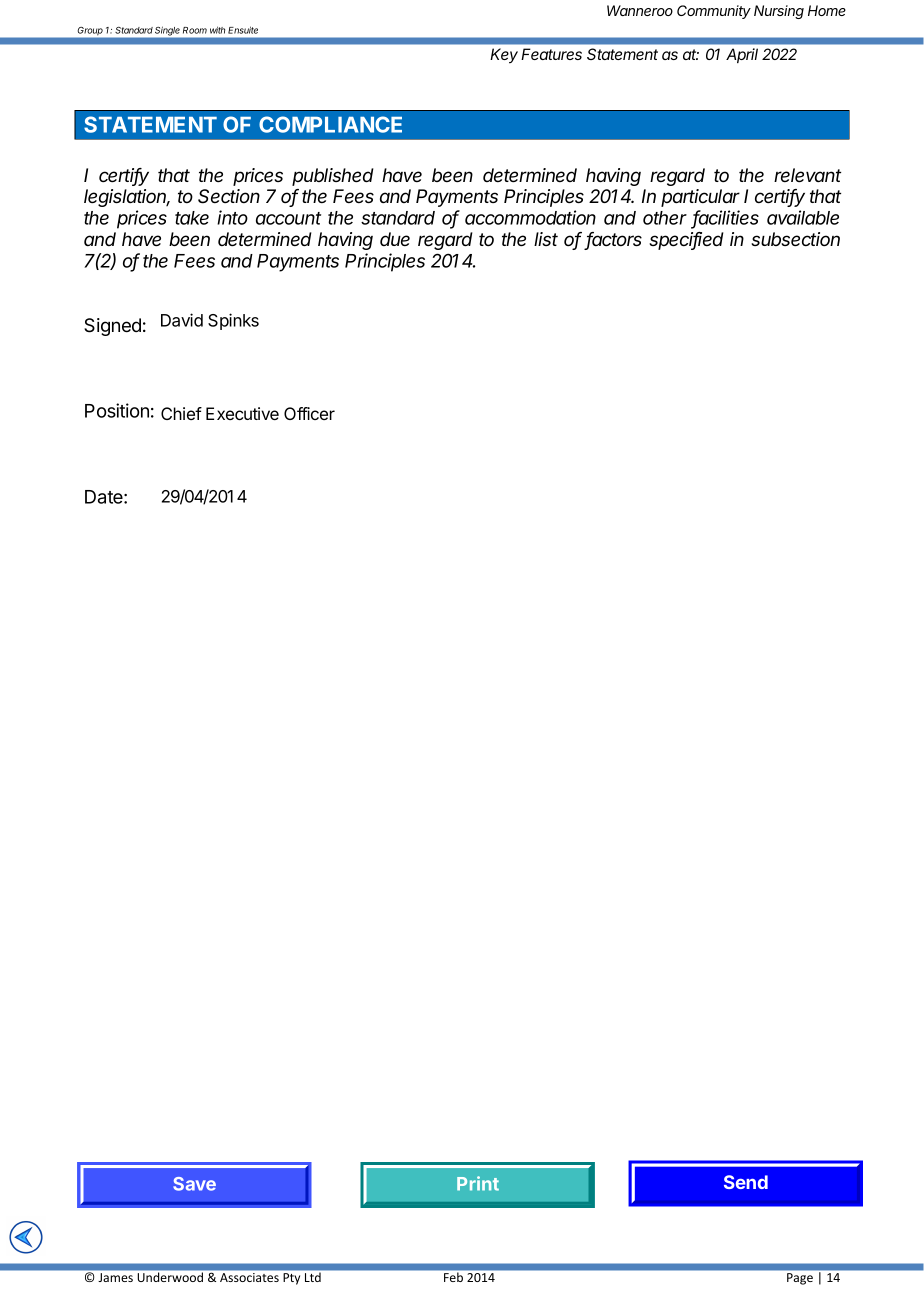  I want to click on Page, so click(800, 1279).
